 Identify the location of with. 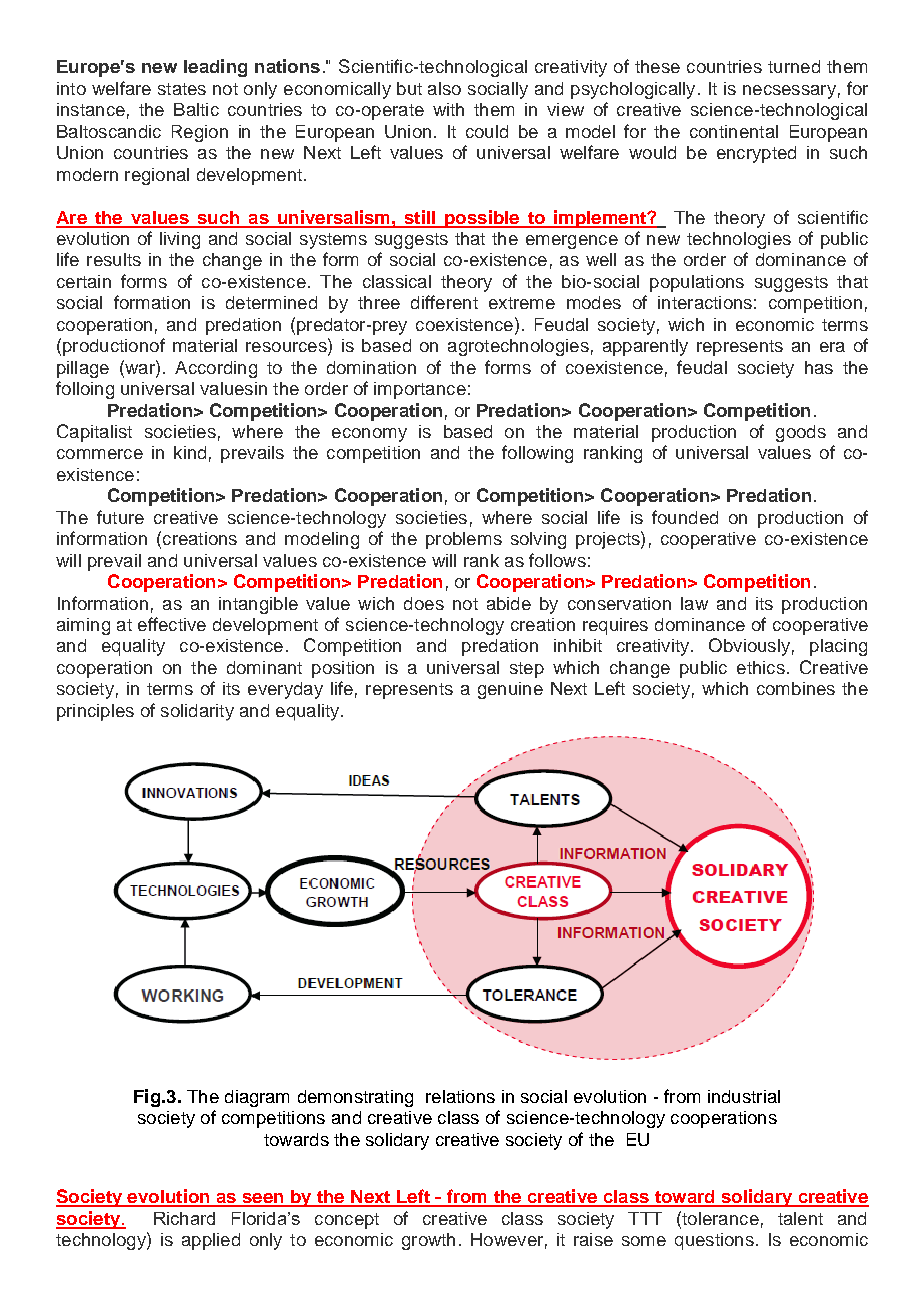
(448, 109).
